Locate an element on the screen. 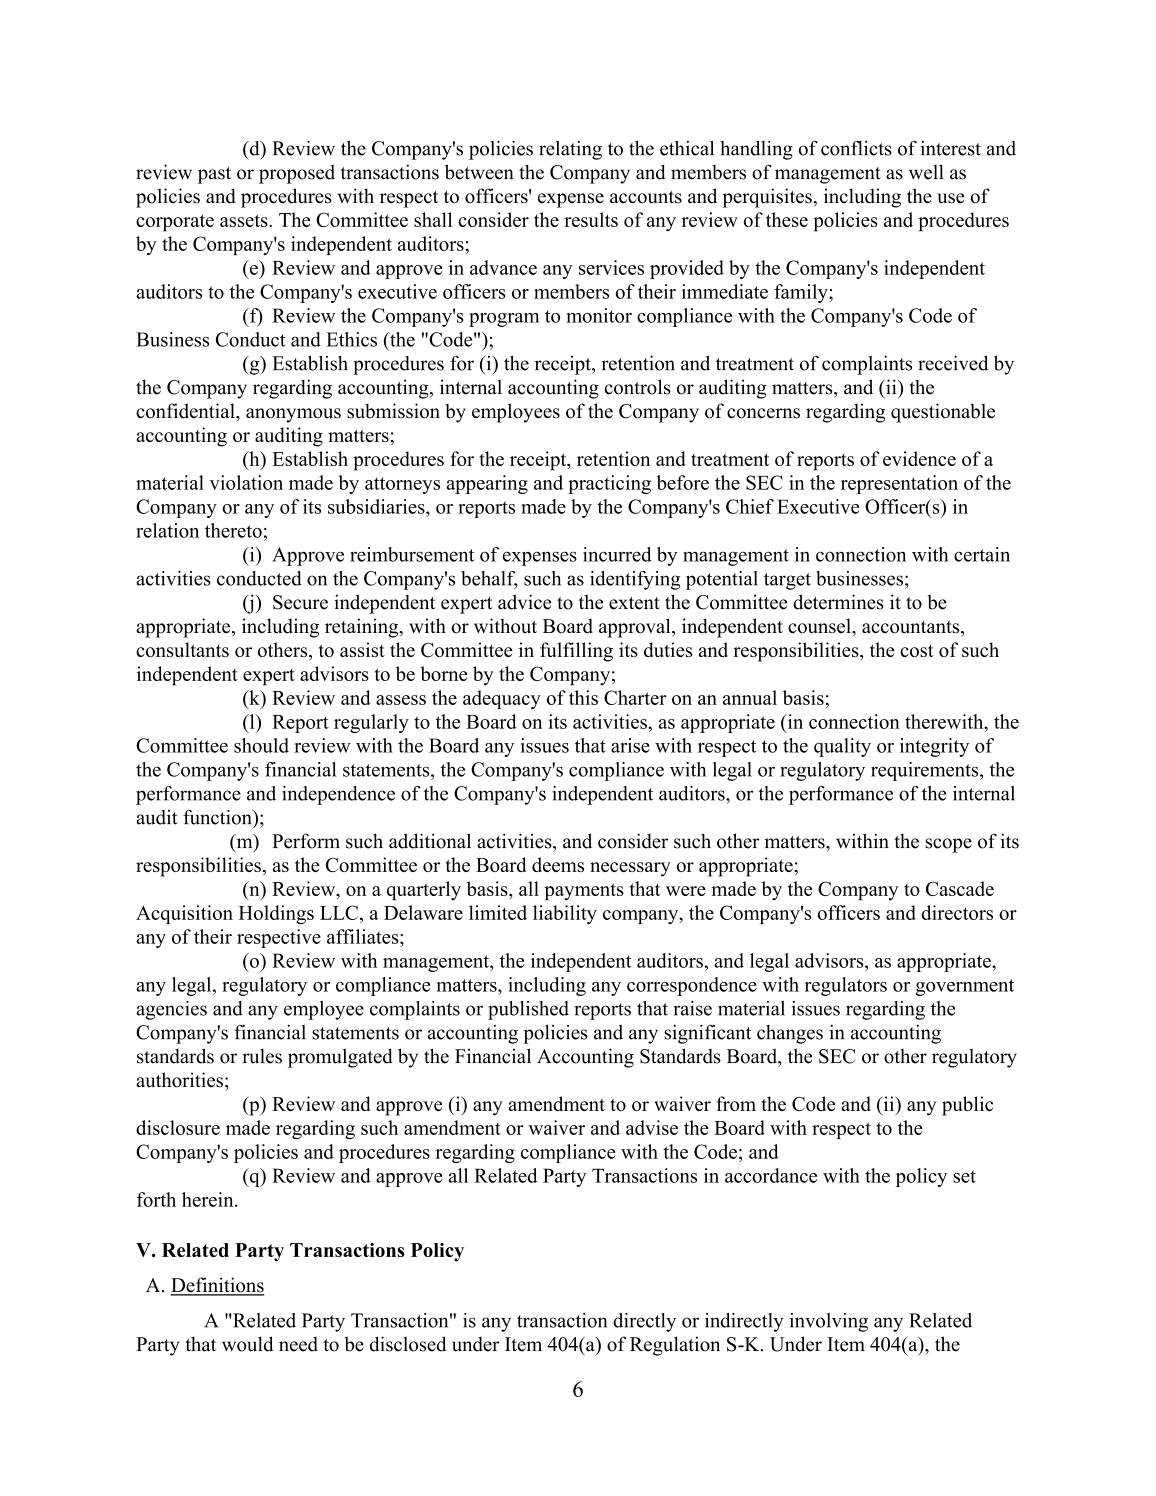  past is located at coordinates (214, 175).
